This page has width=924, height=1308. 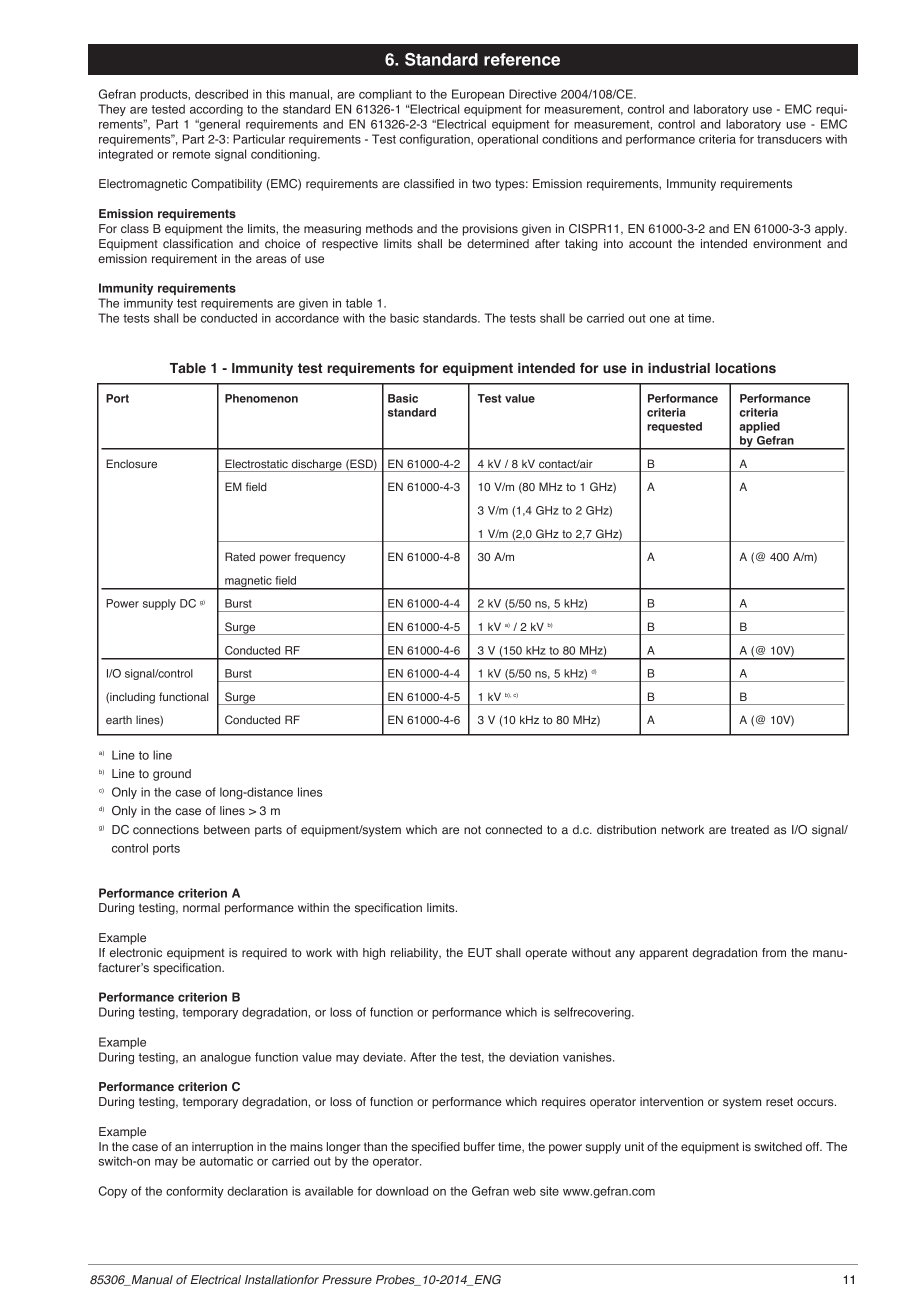 I want to click on European, so click(x=478, y=95).
